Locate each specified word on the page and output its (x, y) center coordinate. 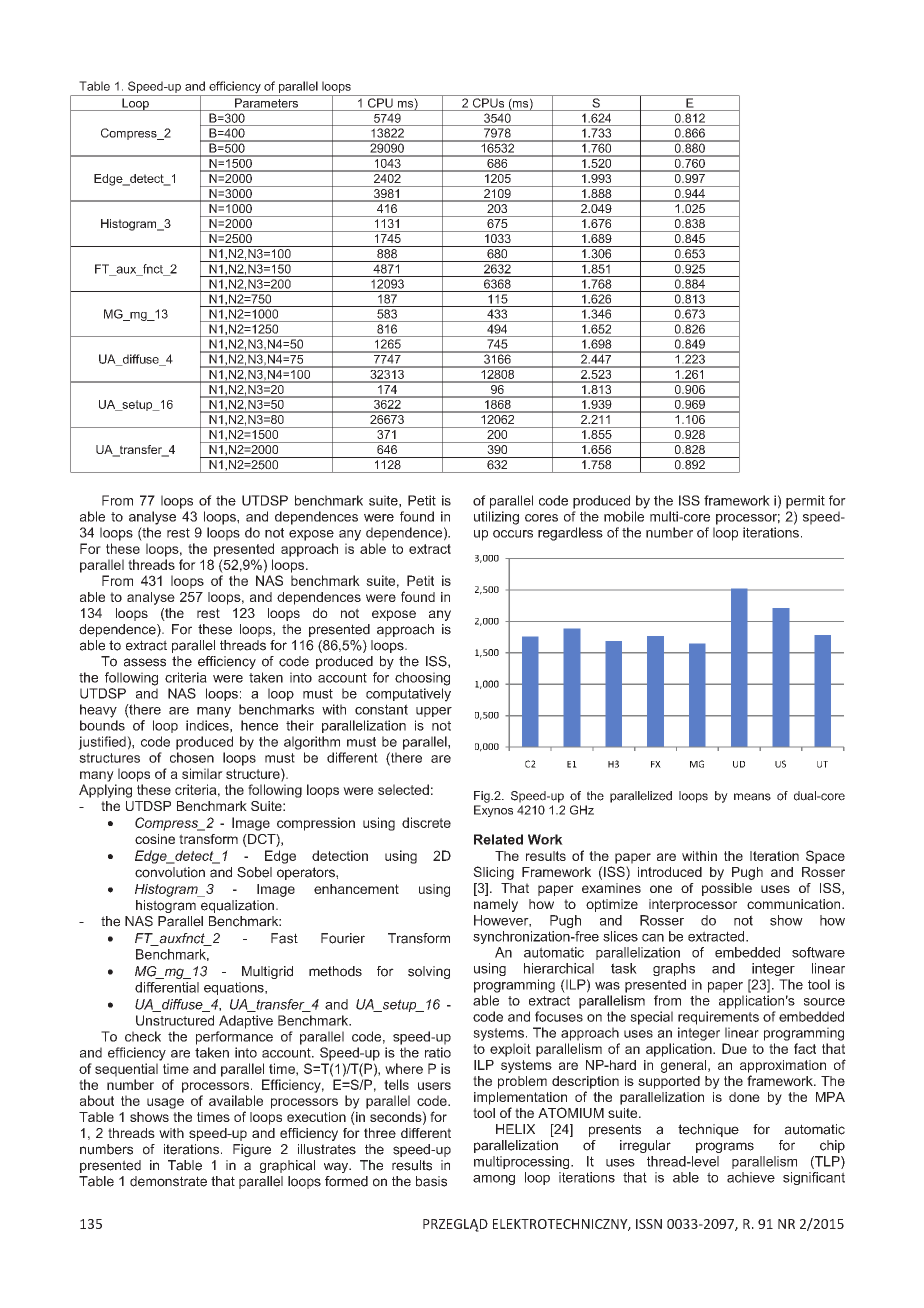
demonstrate (168, 1181)
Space (825, 857)
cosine (155, 839)
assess (145, 662)
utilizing (496, 518)
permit (805, 502)
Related (498, 839)
